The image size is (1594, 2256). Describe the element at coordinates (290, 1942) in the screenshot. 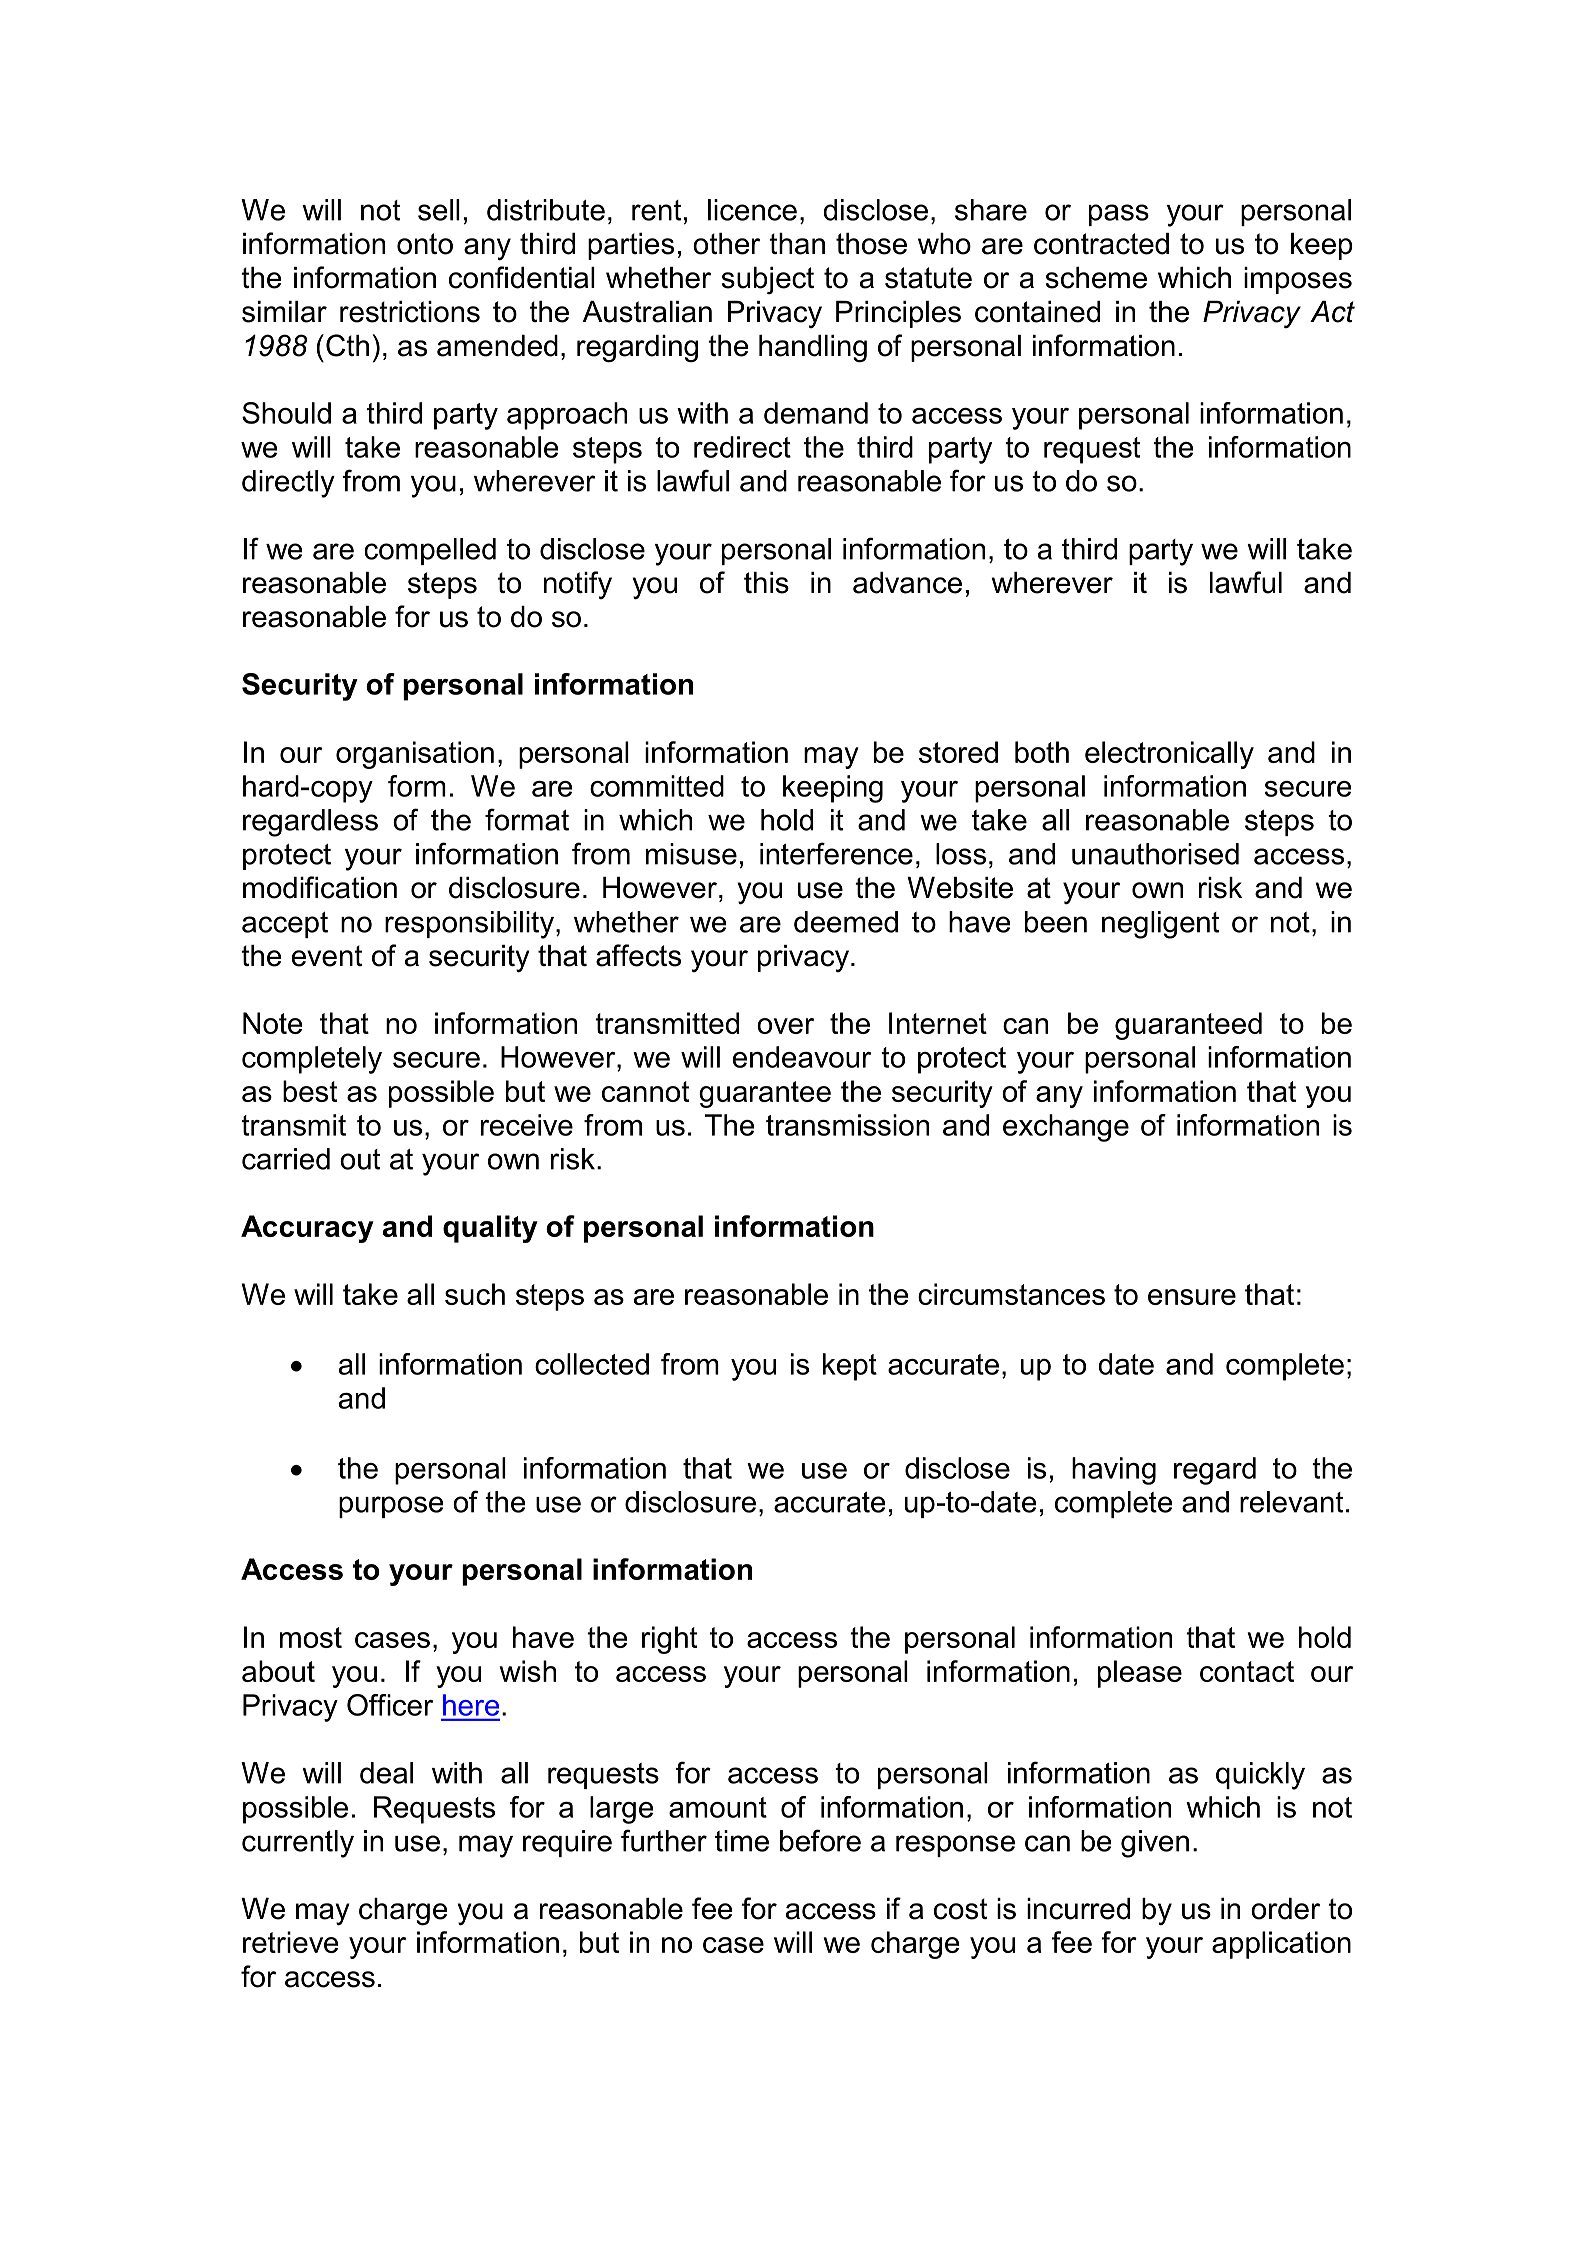

I see `retrieve` at that location.
